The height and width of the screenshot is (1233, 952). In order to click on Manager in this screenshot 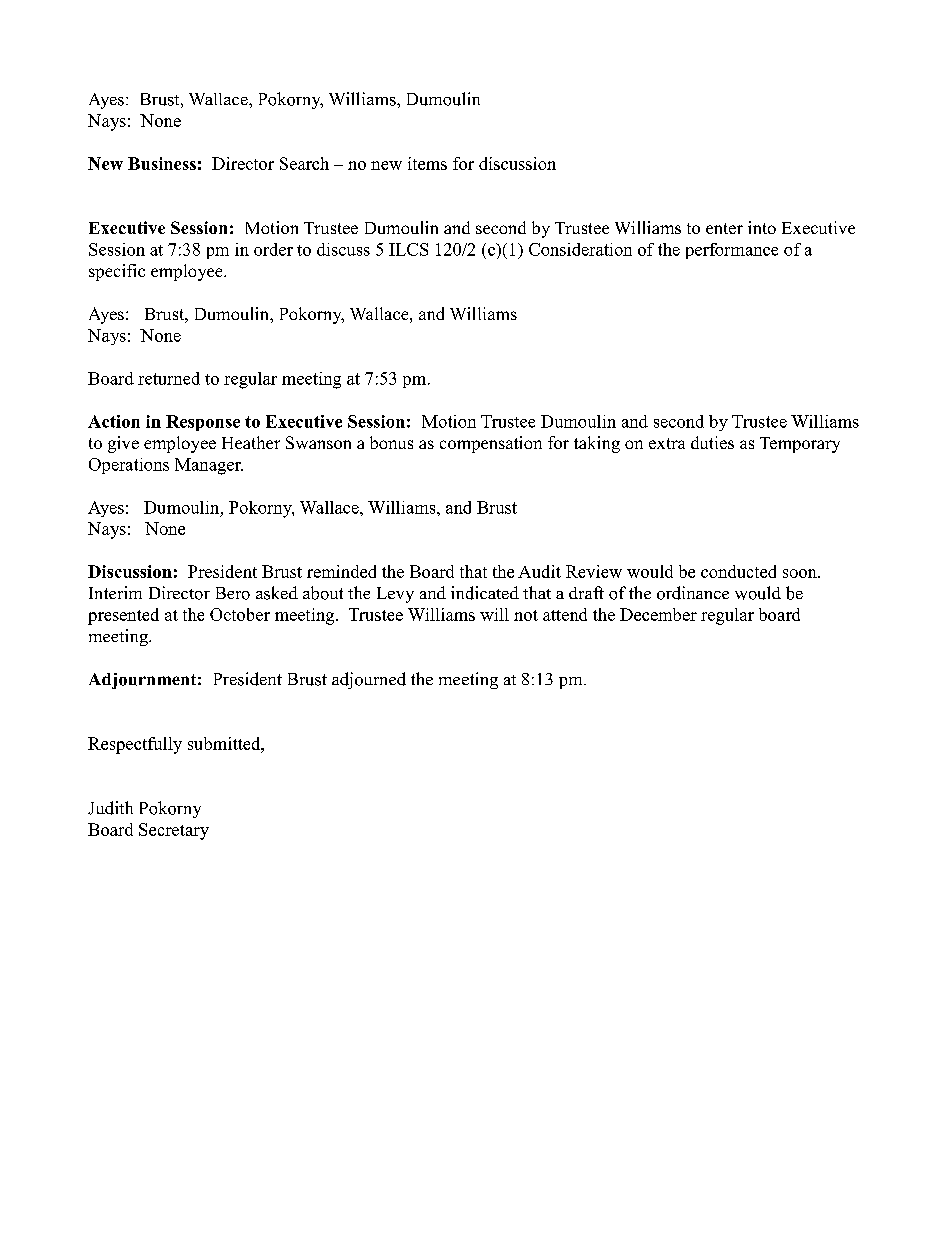, I will do `click(209, 466)`.
